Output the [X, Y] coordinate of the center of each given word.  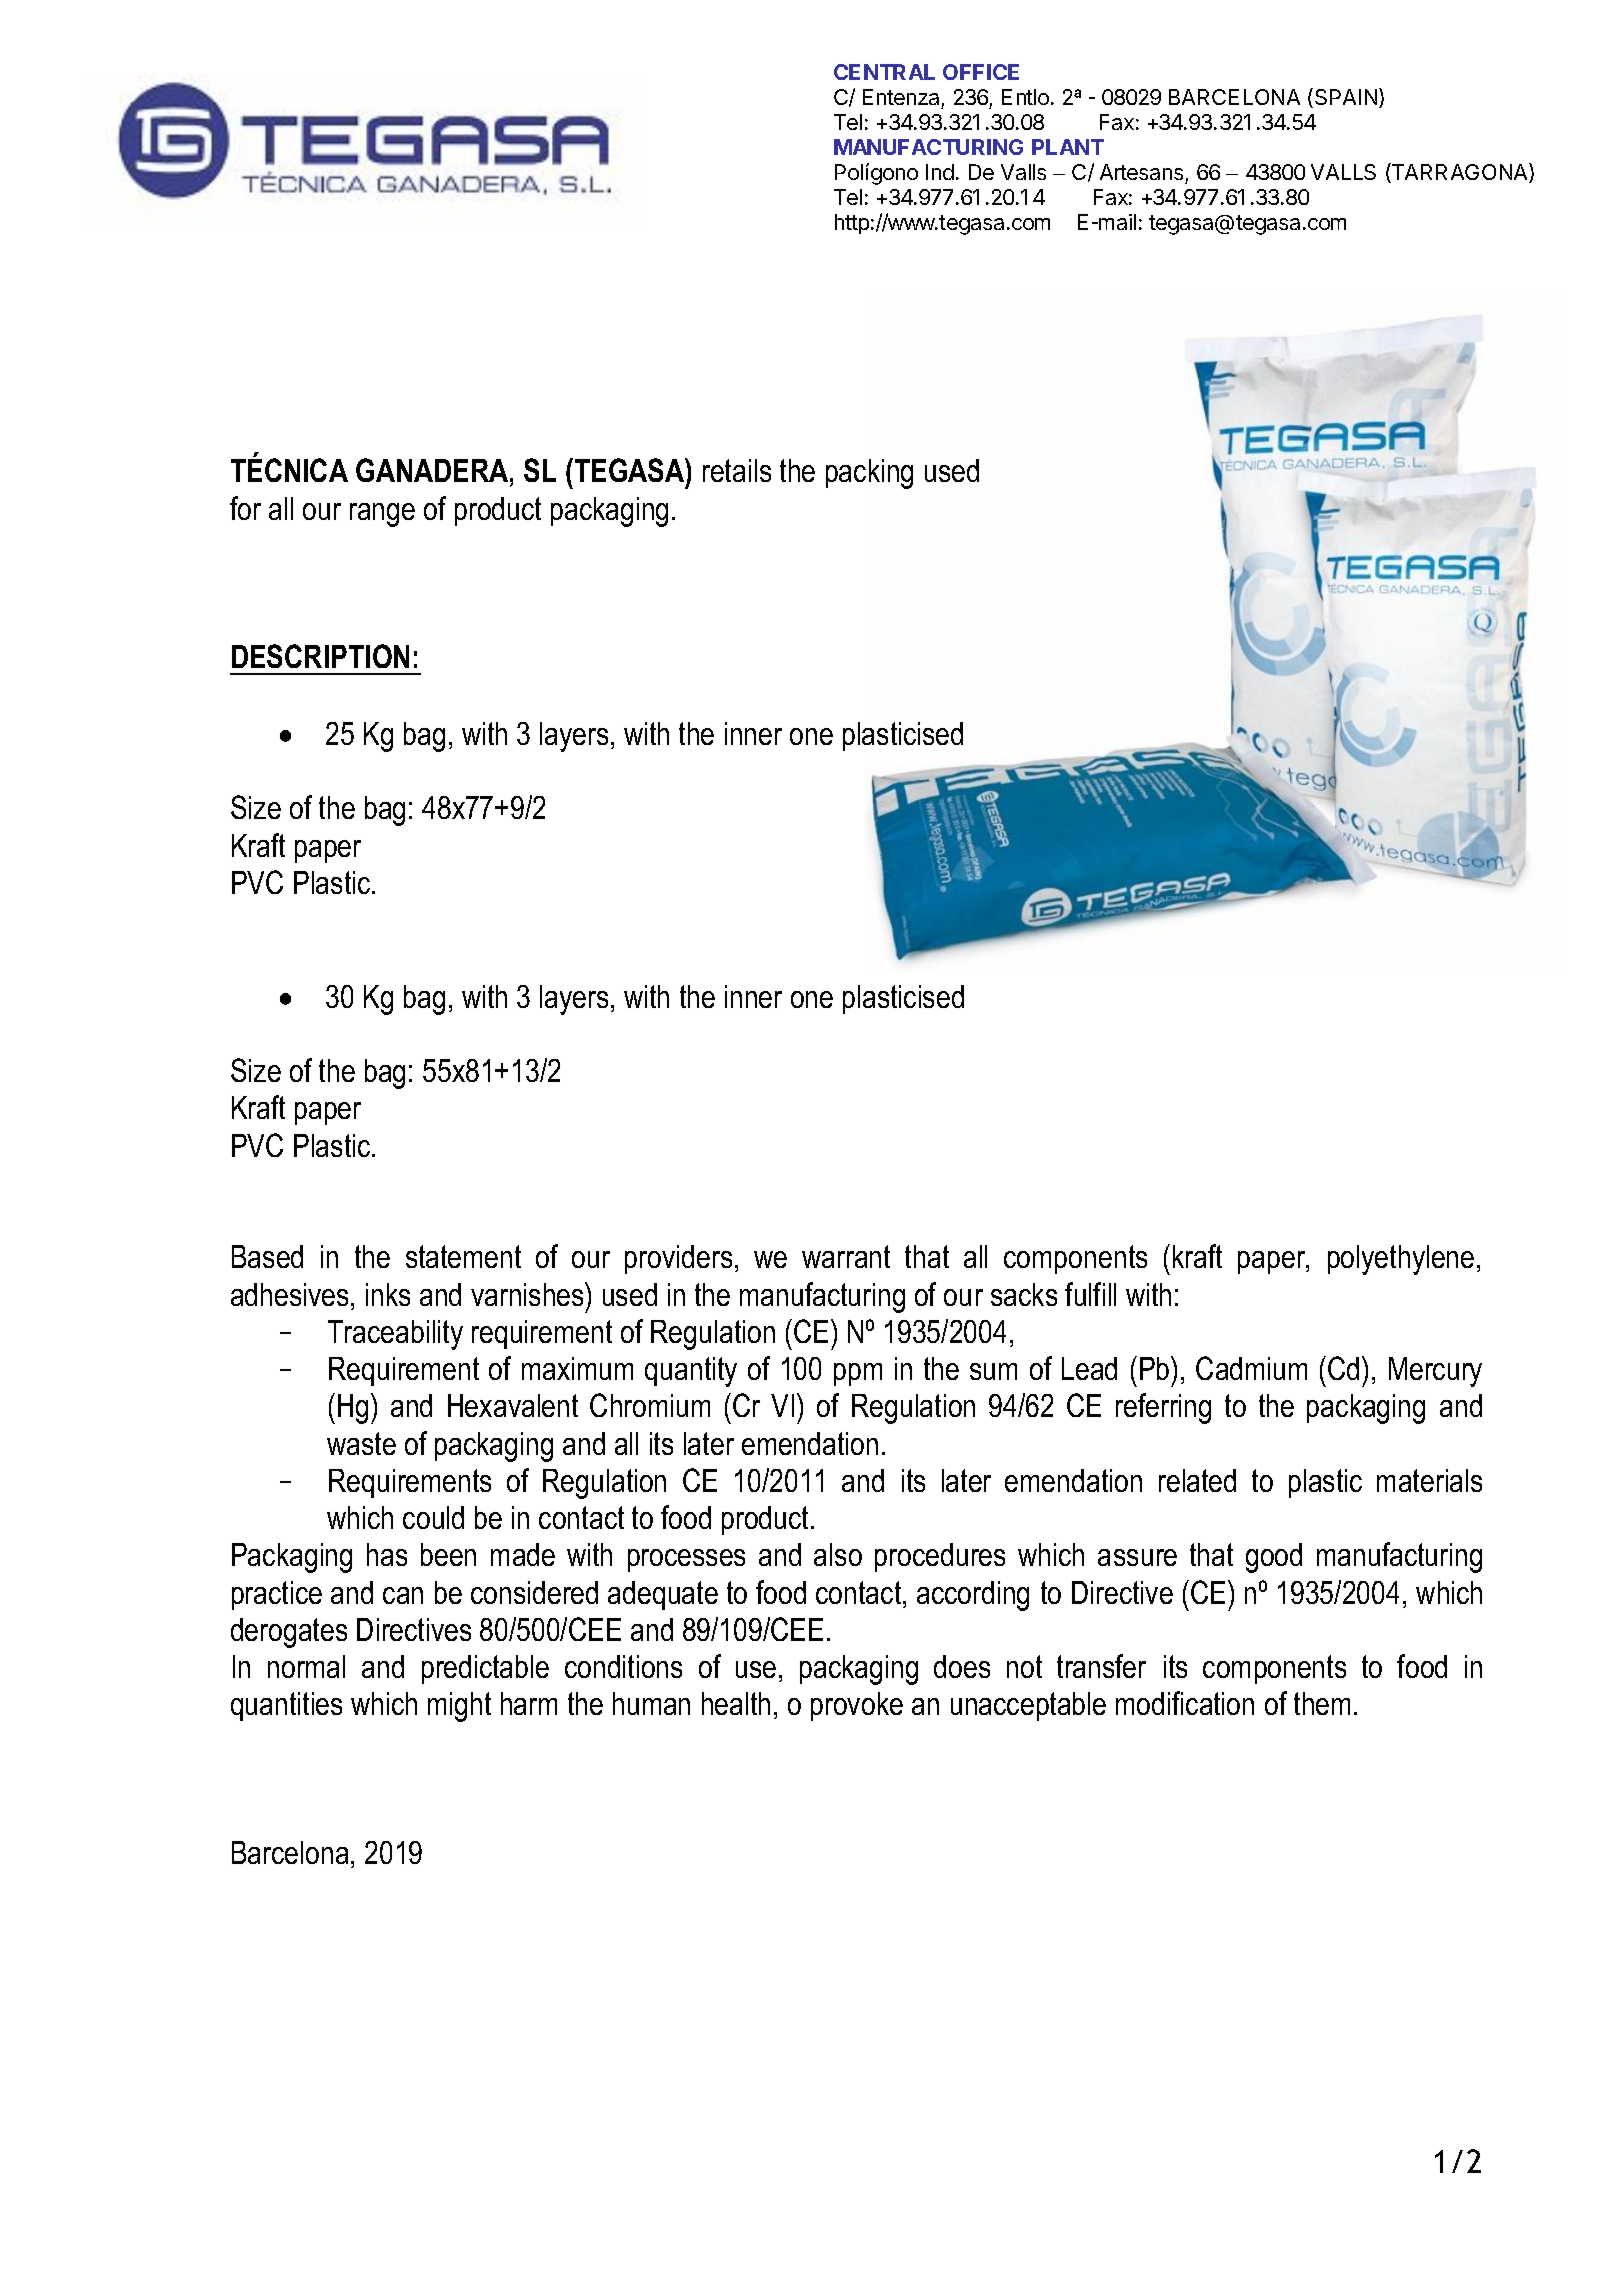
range [382, 515]
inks [388, 1294]
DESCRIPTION [320, 656]
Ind [940, 172]
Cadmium [1251, 1368]
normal [306, 1666]
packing [869, 474]
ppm [858, 1374]
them [1322, 1703]
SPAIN [1347, 98]
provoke [857, 1706]
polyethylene [1401, 1260]
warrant [846, 1256]
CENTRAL [884, 72]
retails [737, 470]
